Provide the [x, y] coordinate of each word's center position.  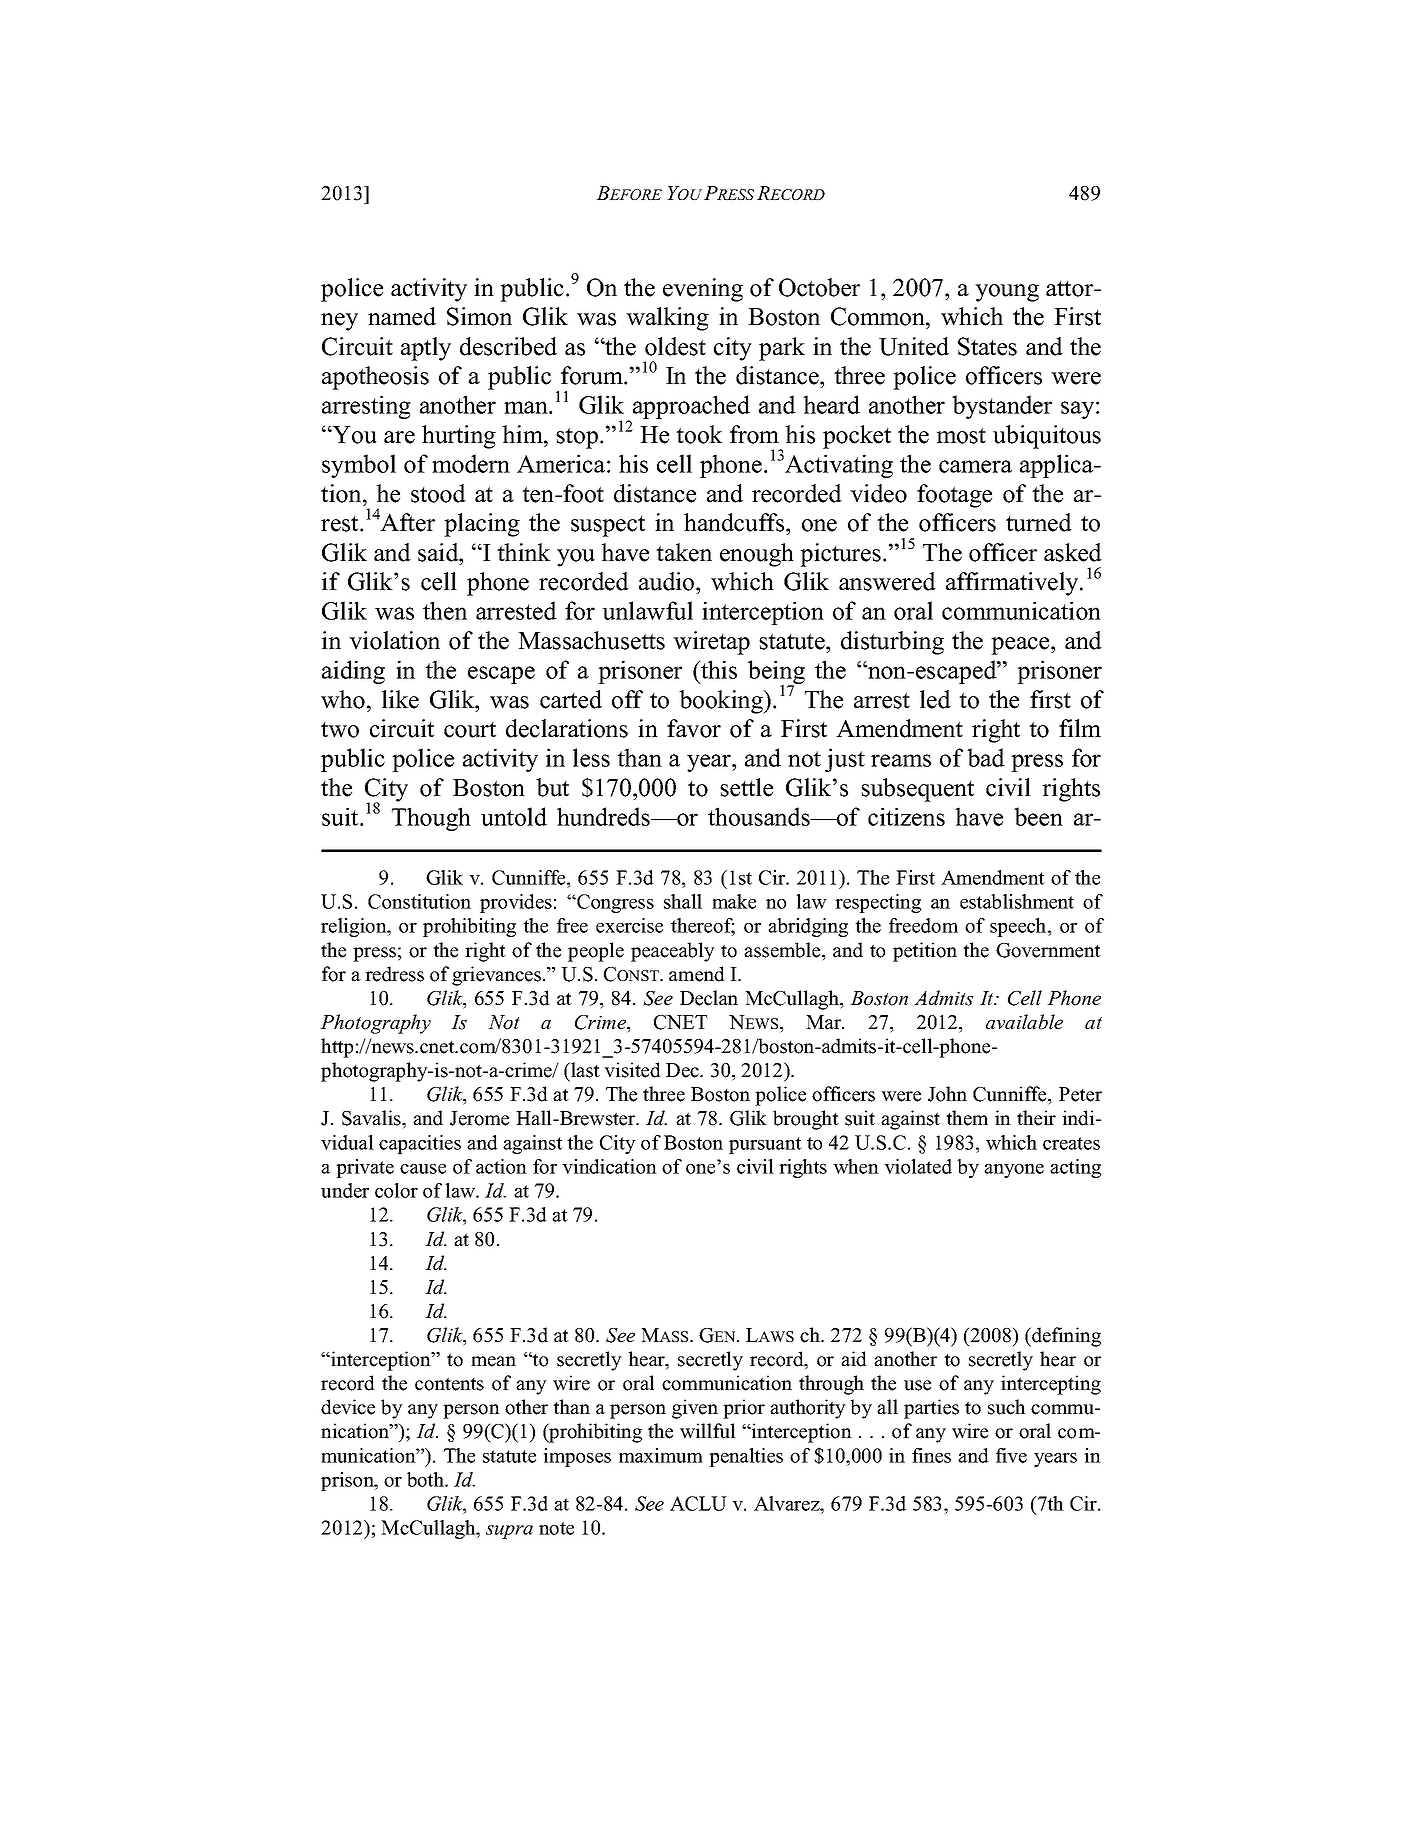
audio [668, 581]
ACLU [698, 1503]
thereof [703, 927]
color [396, 1190]
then [445, 610]
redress [394, 974]
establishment [1017, 901]
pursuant [765, 1145]
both [427, 1479]
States [987, 346]
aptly [426, 349]
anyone [1014, 1171]
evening [703, 290]
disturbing [892, 643]
